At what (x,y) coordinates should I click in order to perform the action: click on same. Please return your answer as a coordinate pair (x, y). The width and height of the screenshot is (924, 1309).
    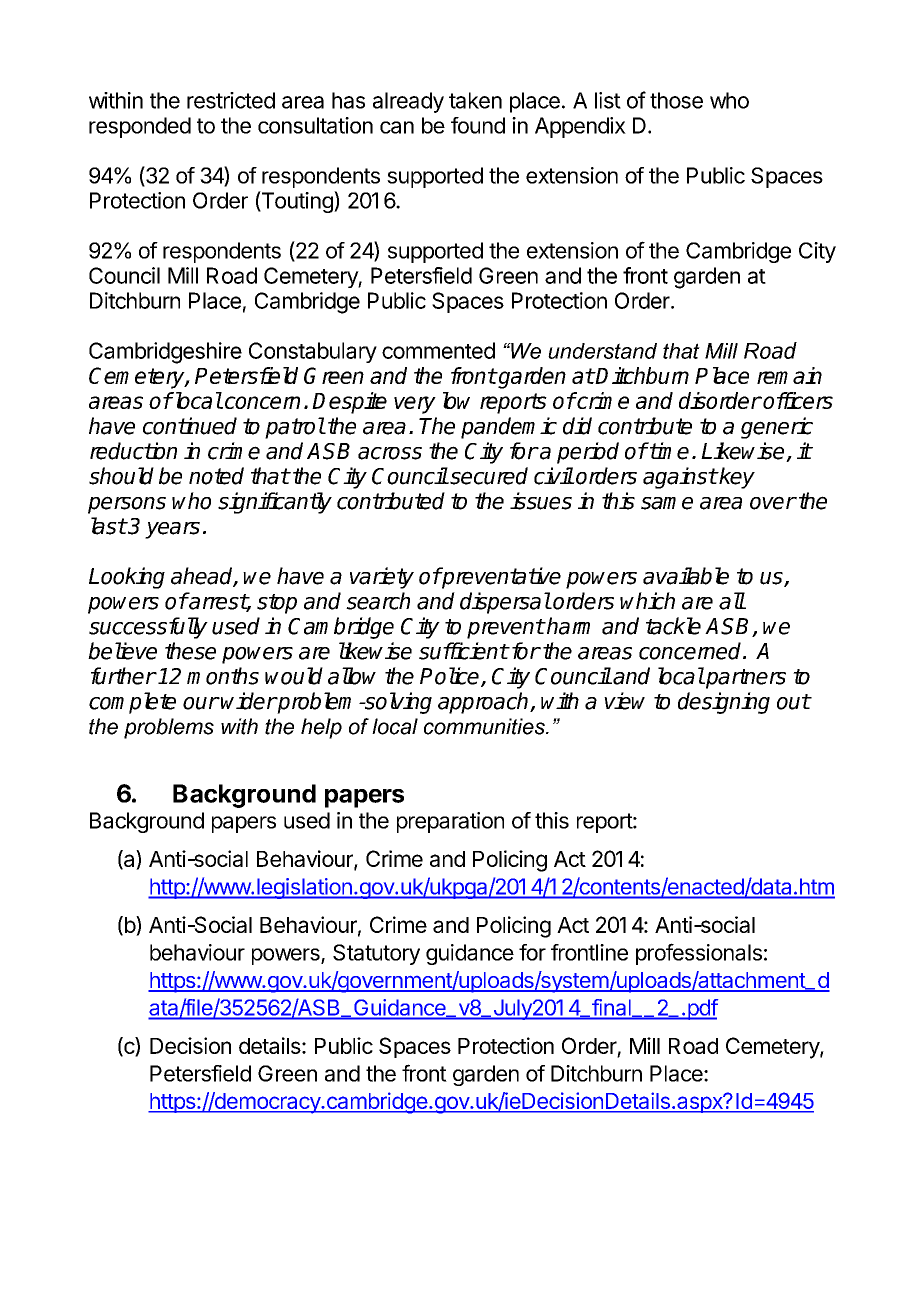
    Looking at the image, I should click on (667, 503).
